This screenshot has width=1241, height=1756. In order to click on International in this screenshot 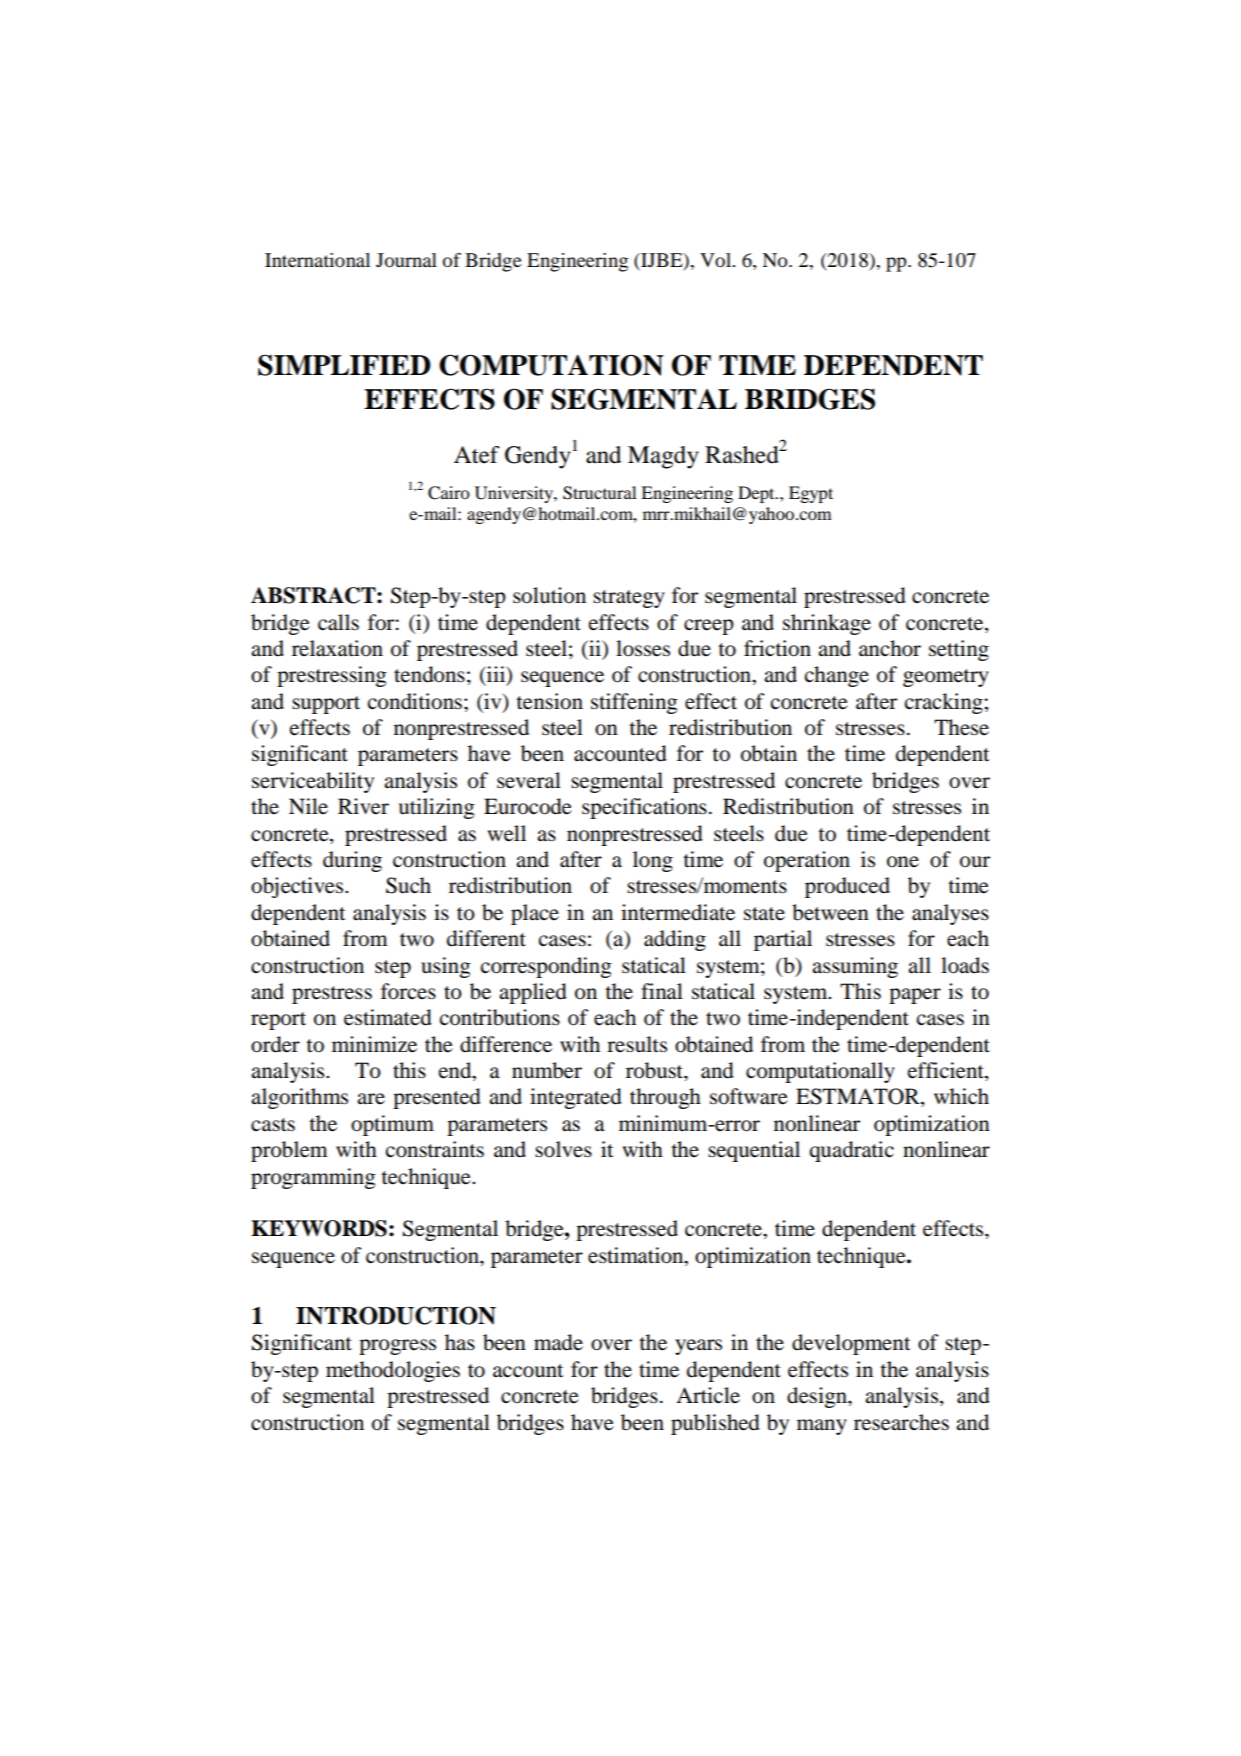, I will do `click(317, 260)`.
